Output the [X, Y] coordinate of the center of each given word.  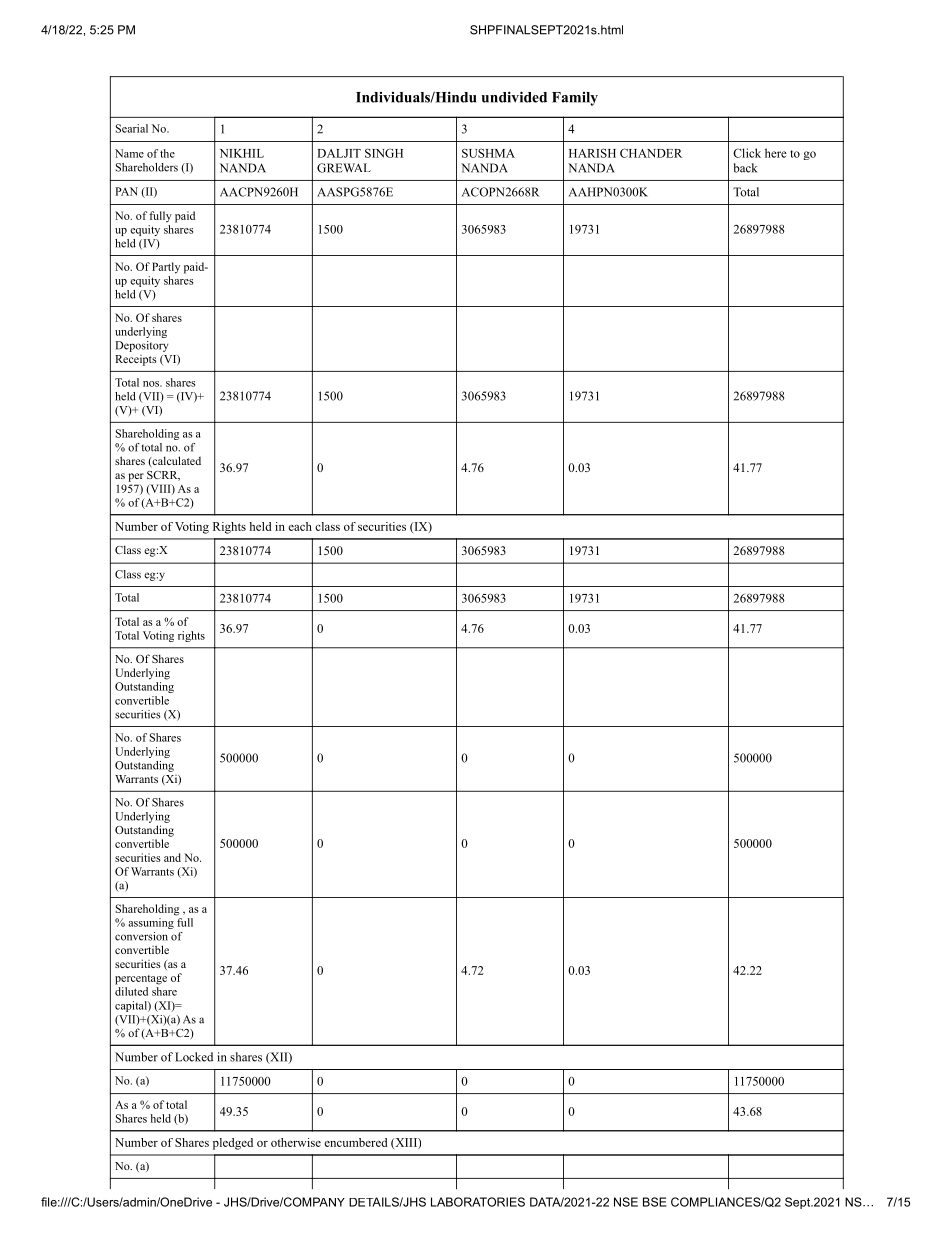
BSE [655, 1202]
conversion [141, 936]
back [746, 168]
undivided [514, 97]
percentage [141, 980]
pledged [233, 1144]
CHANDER [651, 153]
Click [747, 153]
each [300, 526]
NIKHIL [242, 153]
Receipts [136, 360]
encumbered [356, 1142]
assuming [152, 922]
